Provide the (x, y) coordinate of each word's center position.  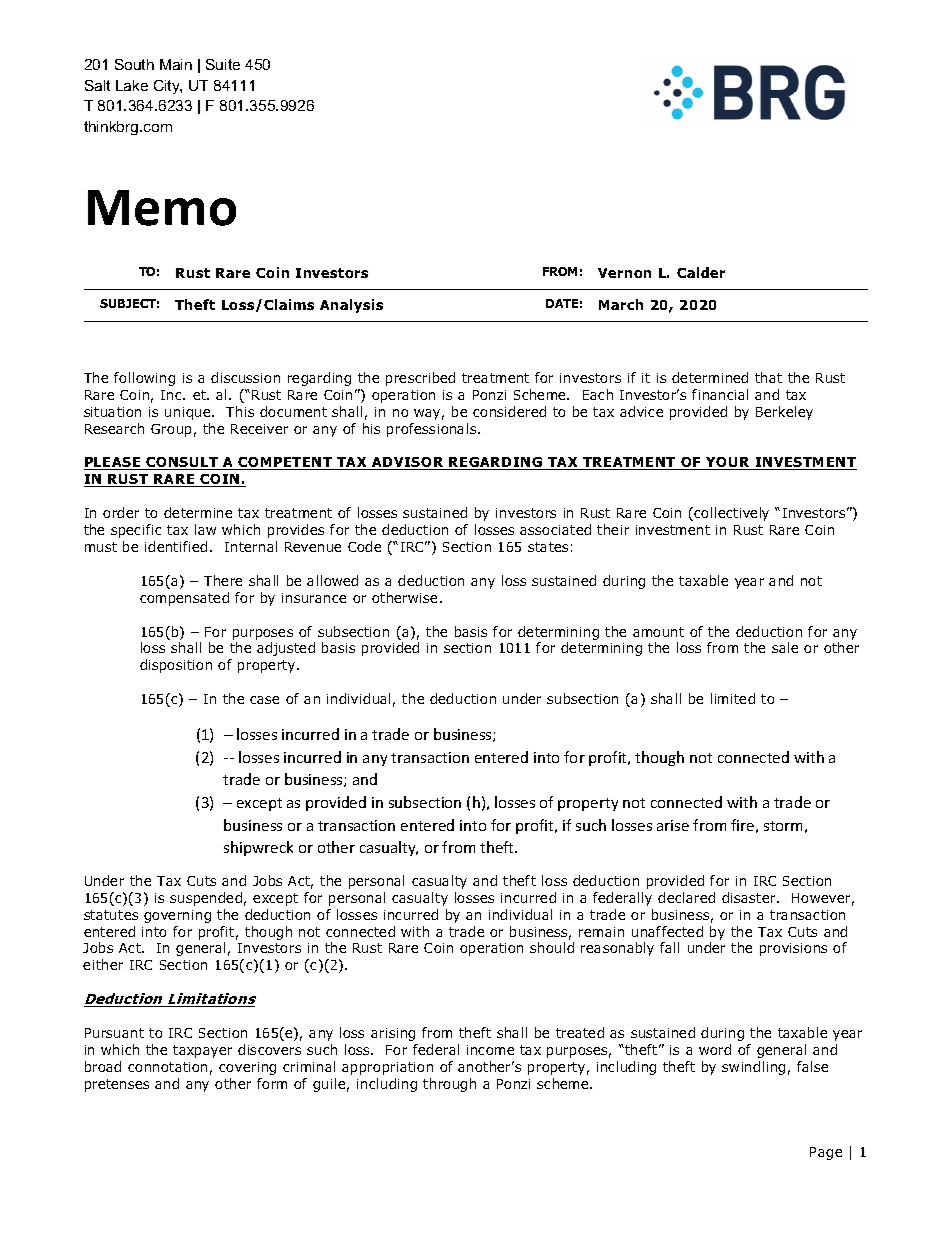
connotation (167, 1067)
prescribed (420, 379)
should (552, 947)
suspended (206, 899)
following (144, 379)
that (768, 377)
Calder (701, 272)
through (449, 1085)
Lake (132, 85)
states (548, 547)
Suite (223, 64)
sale (785, 647)
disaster (750, 897)
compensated (184, 599)
